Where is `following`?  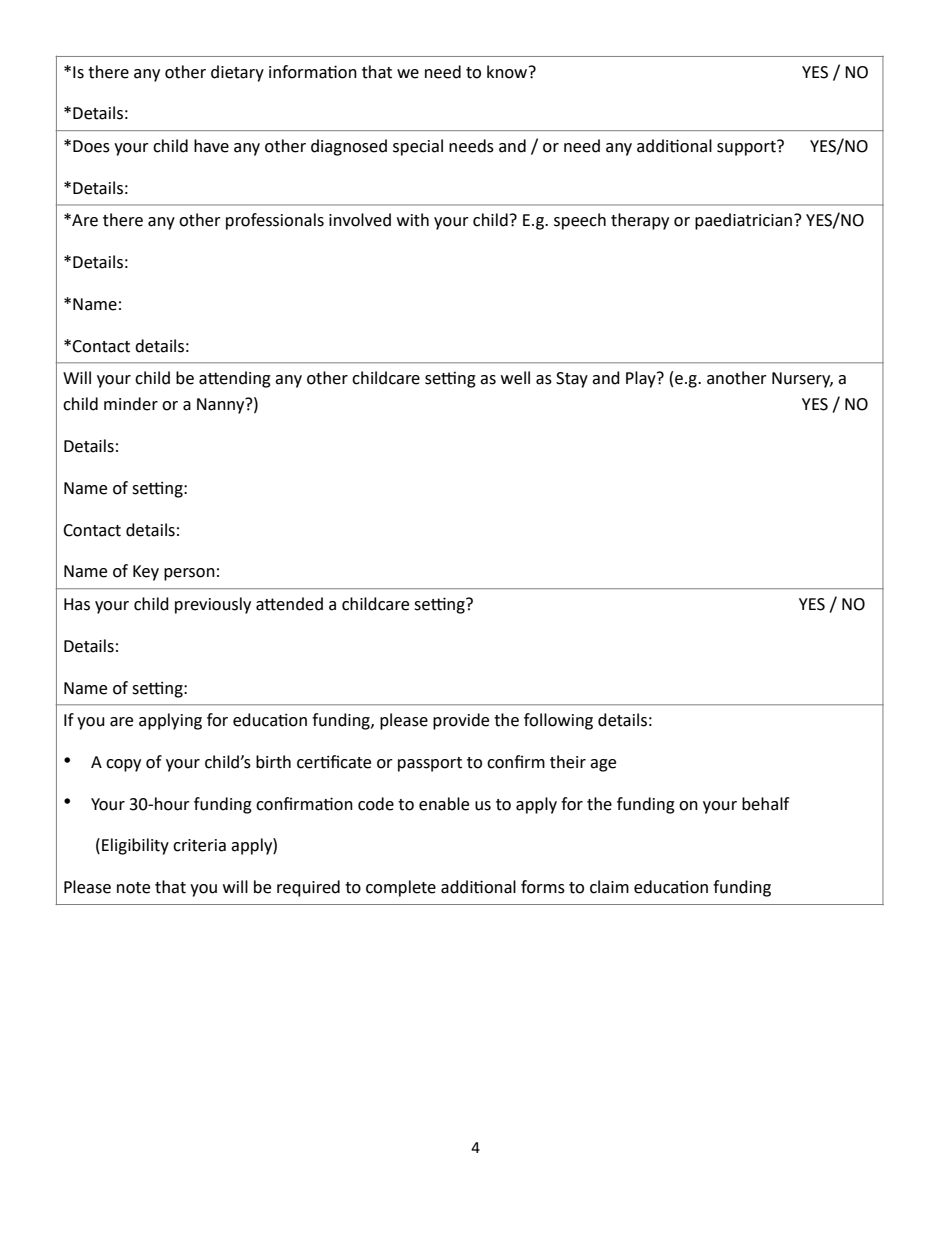
following is located at coordinates (558, 721).
